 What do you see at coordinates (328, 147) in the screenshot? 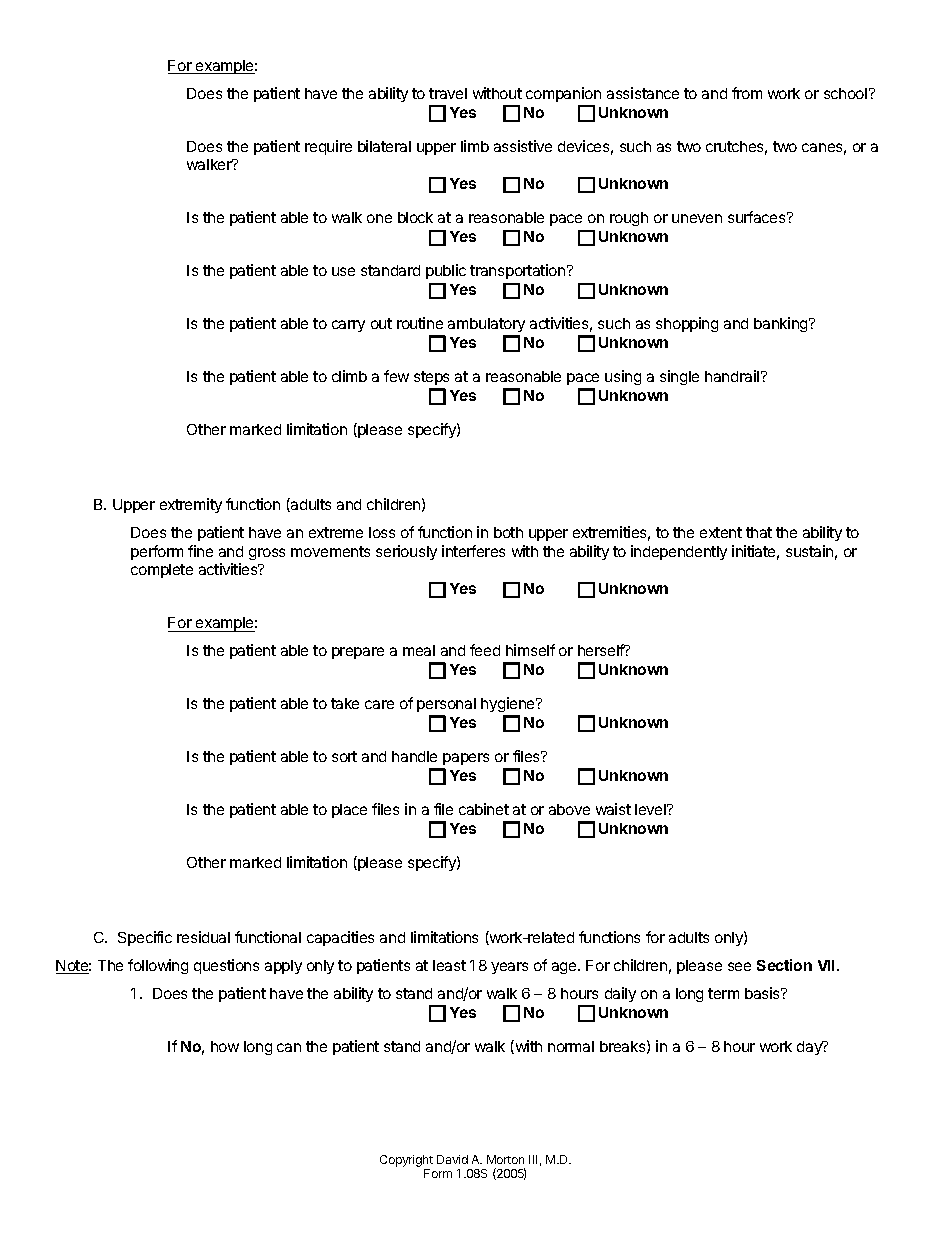
I see `require` at bounding box center [328, 147].
